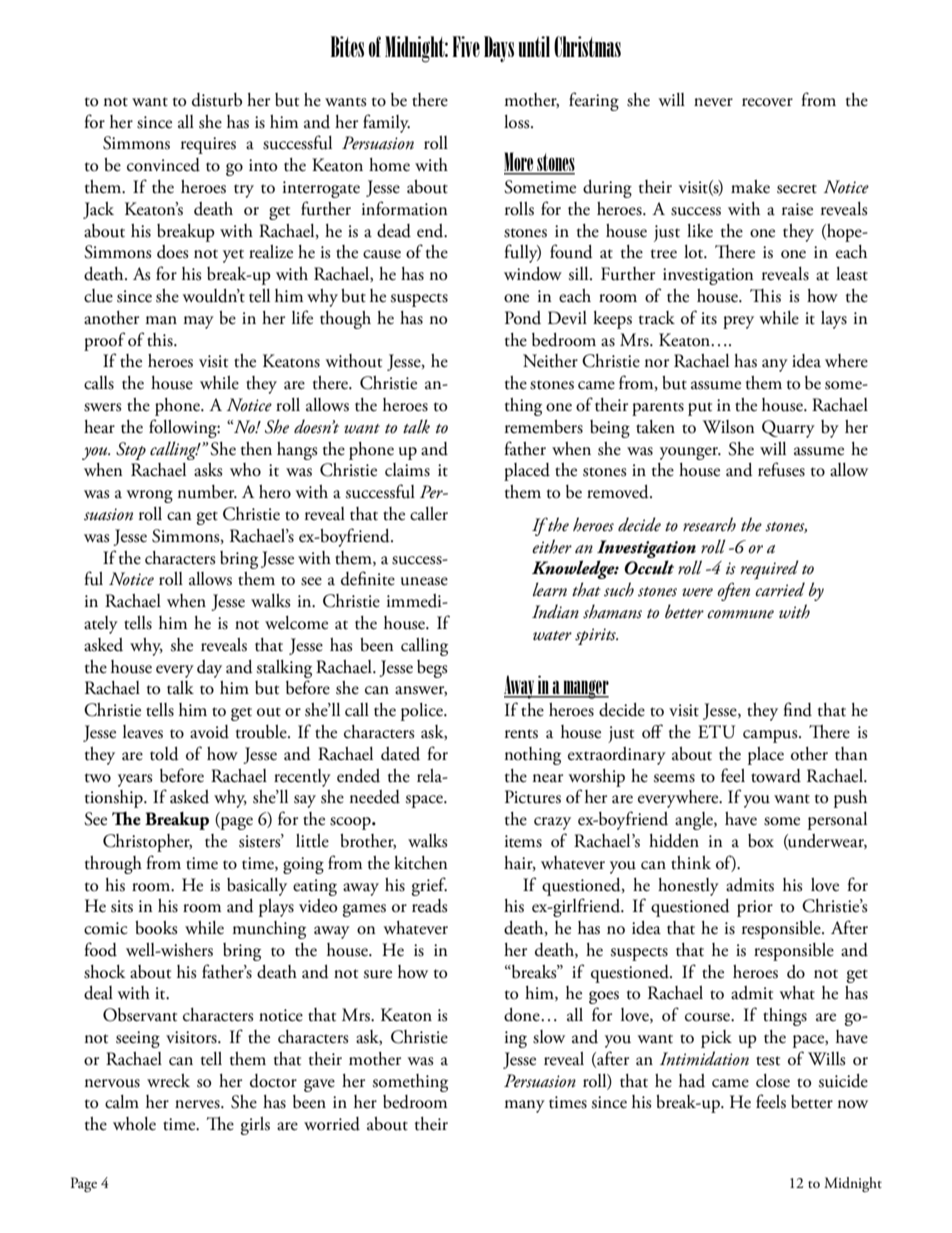  What do you see at coordinates (424, 581) in the image?
I see `unease` at bounding box center [424, 581].
